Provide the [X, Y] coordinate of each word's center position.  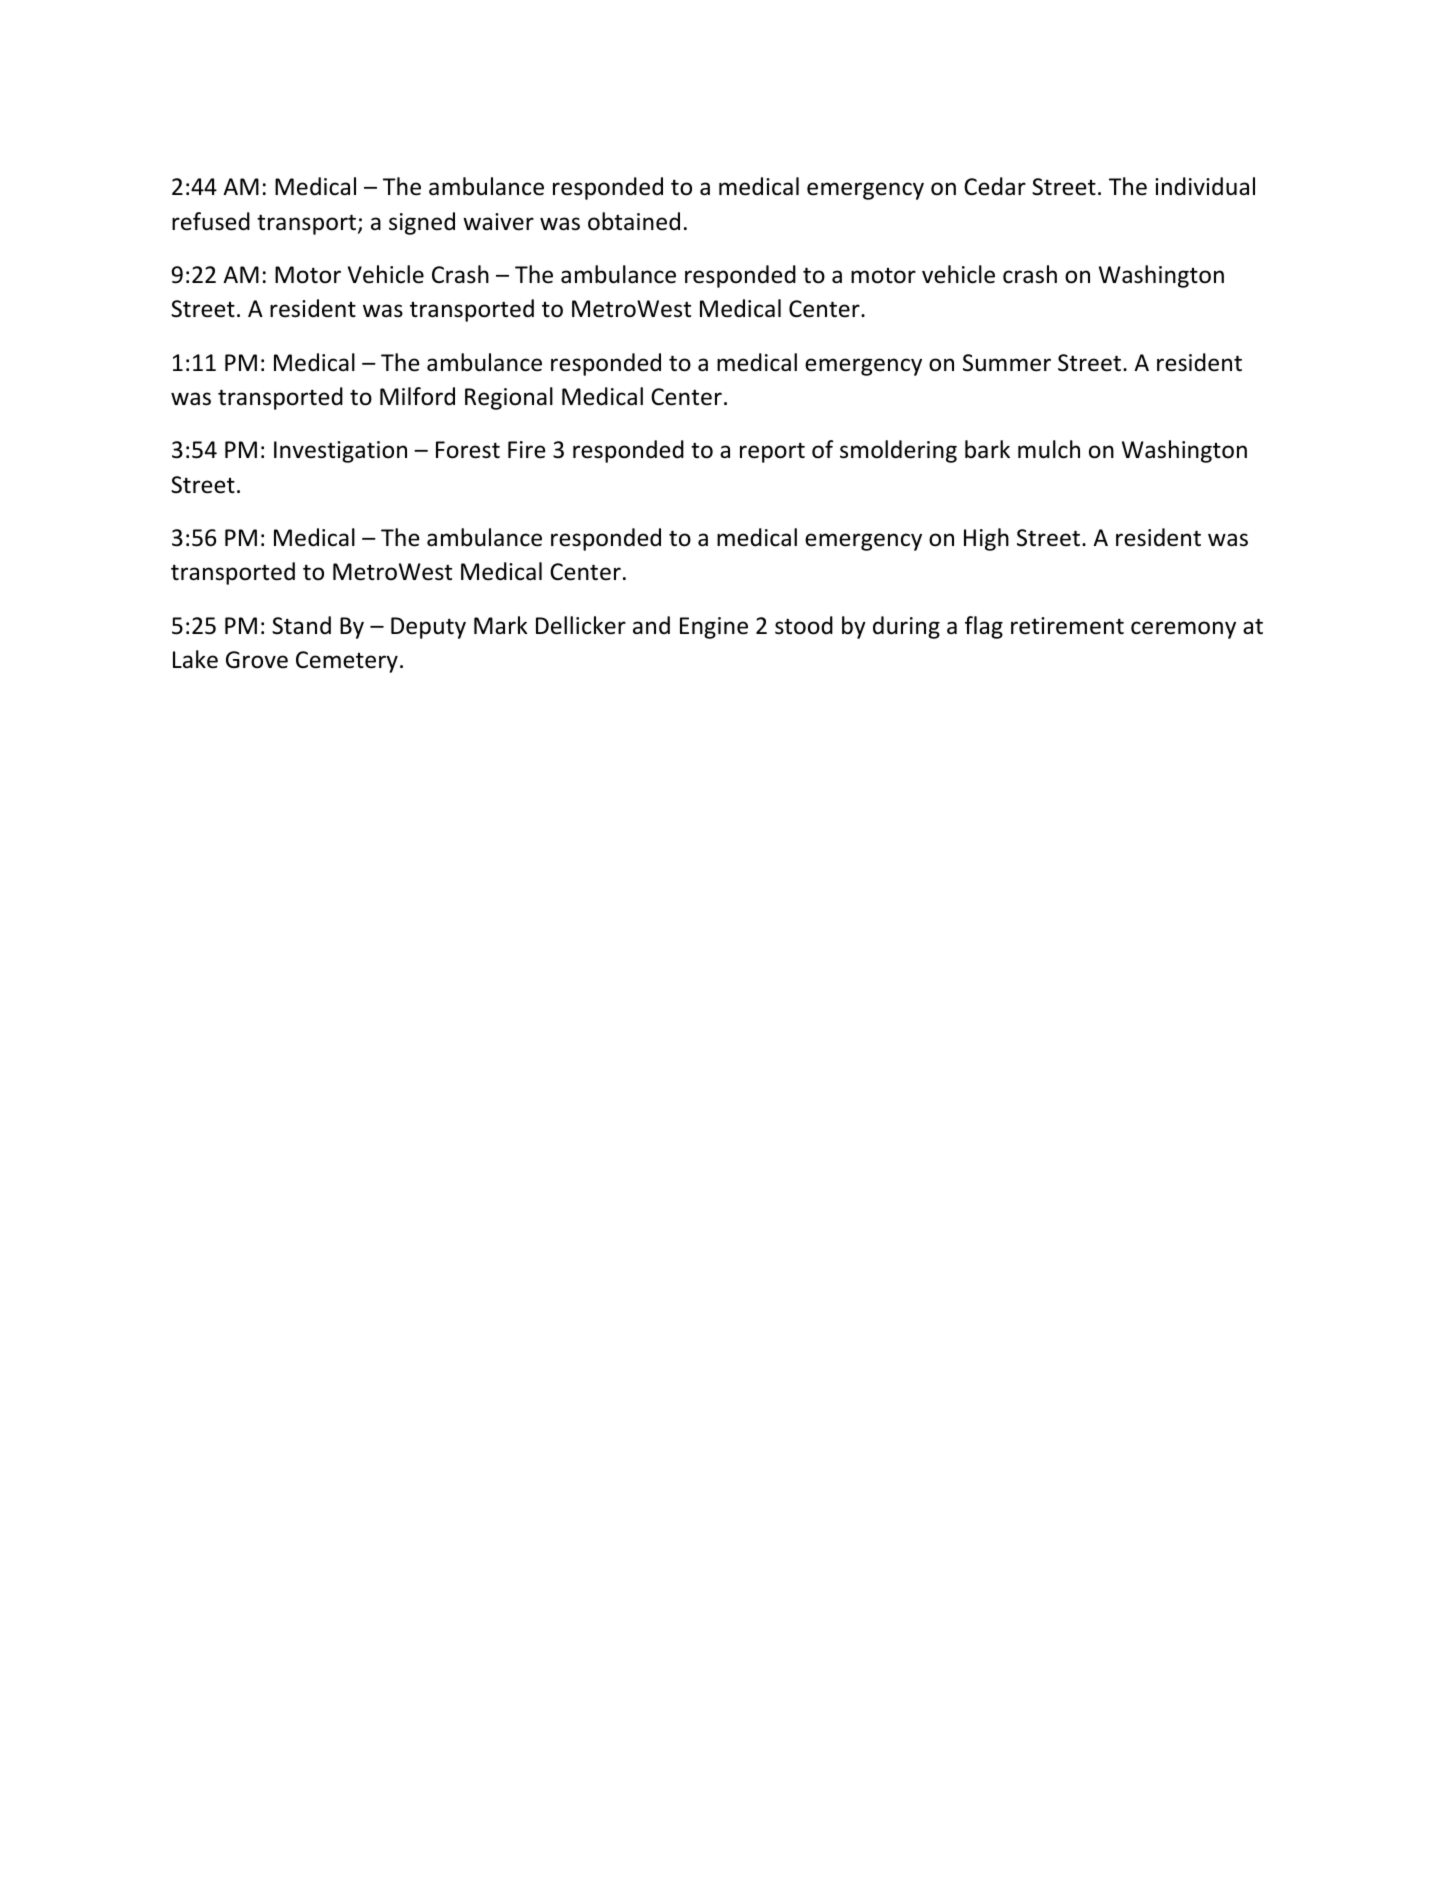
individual [1205, 186]
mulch [1049, 449]
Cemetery [347, 662]
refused [211, 221]
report [772, 452]
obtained [634, 221]
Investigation [340, 452]
